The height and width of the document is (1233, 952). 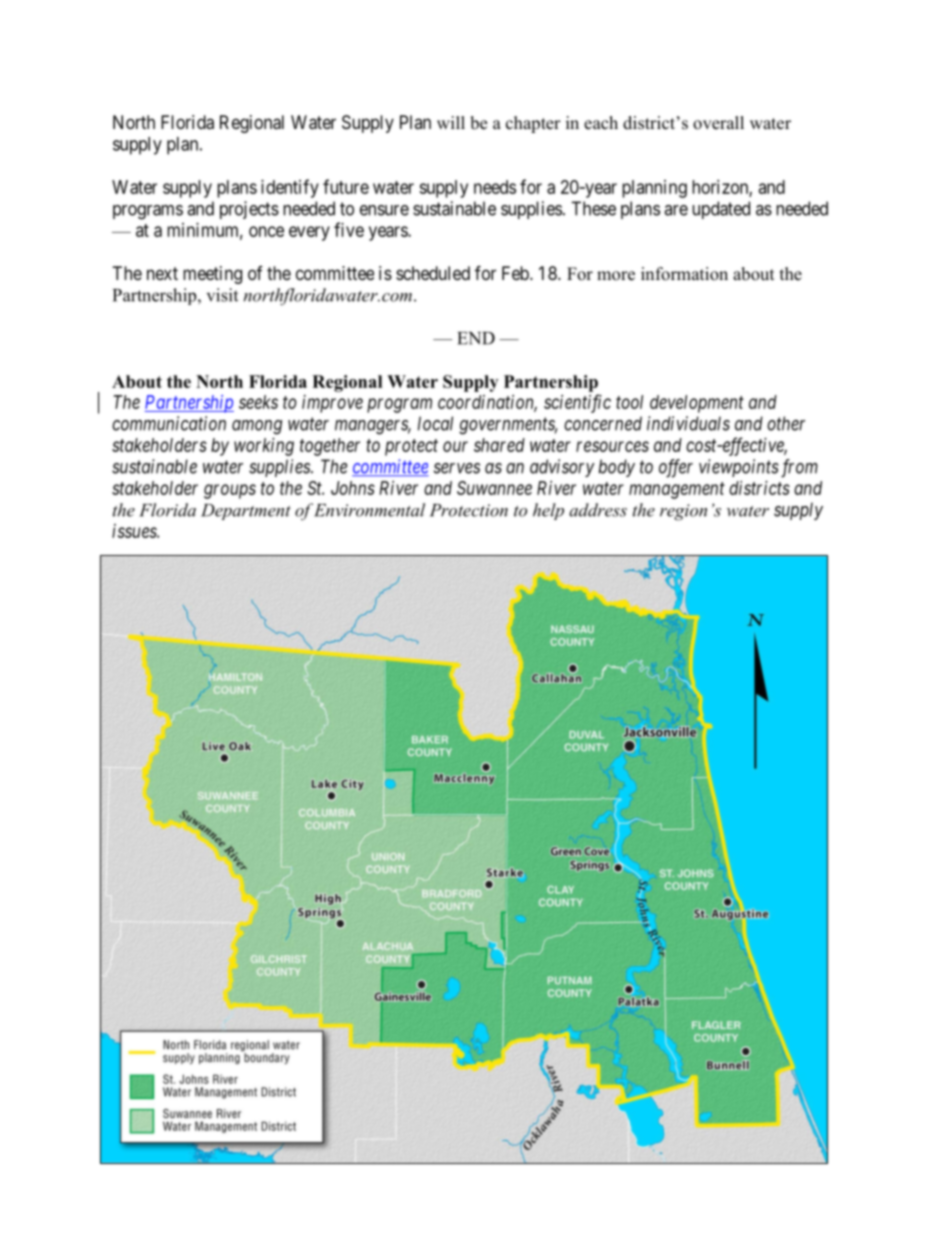 I want to click on visit, so click(x=222, y=295).
